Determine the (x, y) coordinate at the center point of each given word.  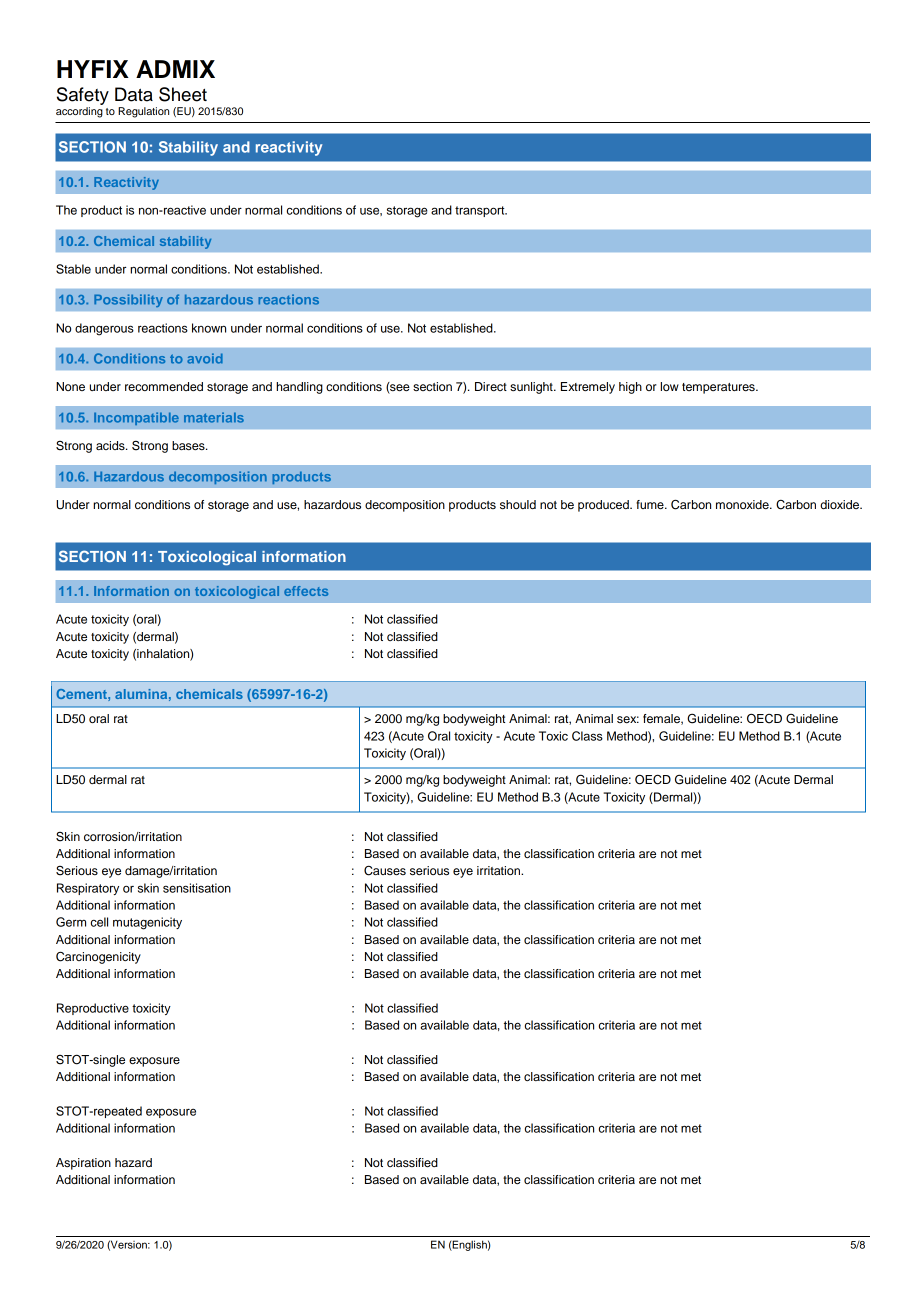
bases (189, 445)
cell (99, 922)
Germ (71, 922)
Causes (385, 871)
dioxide (841, 504)
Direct (491, 386)
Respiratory (88, 889)
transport (481, 211)
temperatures (719, 388)
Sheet (183, 94)
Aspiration (83, 1164)
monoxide (743, 504)
